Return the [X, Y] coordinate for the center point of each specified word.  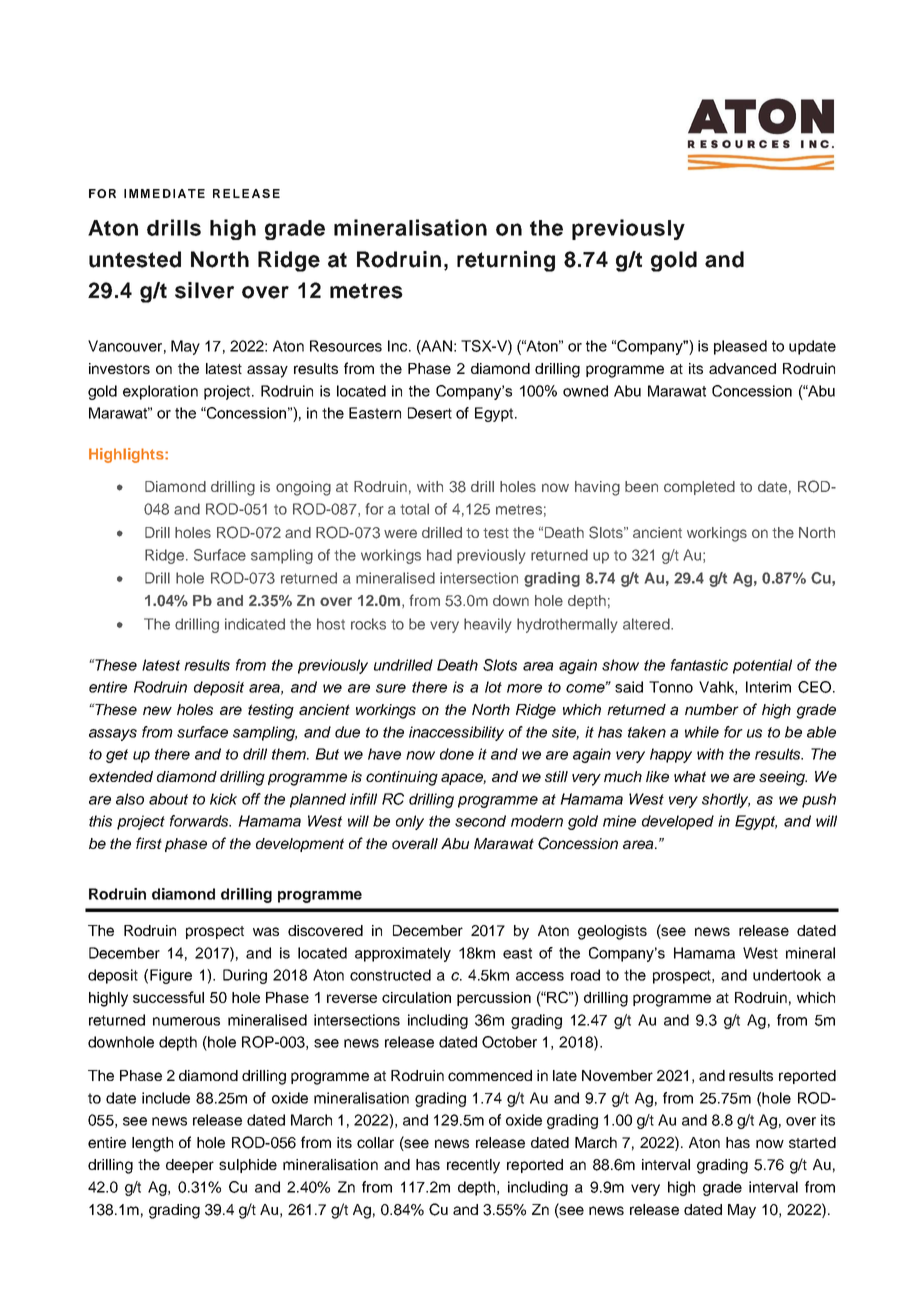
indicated [255, 624]
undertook [787, 975]
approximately [403, 954]
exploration [160, 392]
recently [473, 1166]
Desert [430, 413]
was [266, 931]
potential [762, 666]
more [524, 688]
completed [699, 488]
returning [506, 261]
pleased [740, 347]
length [152, 1144]
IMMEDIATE [164, 193]
